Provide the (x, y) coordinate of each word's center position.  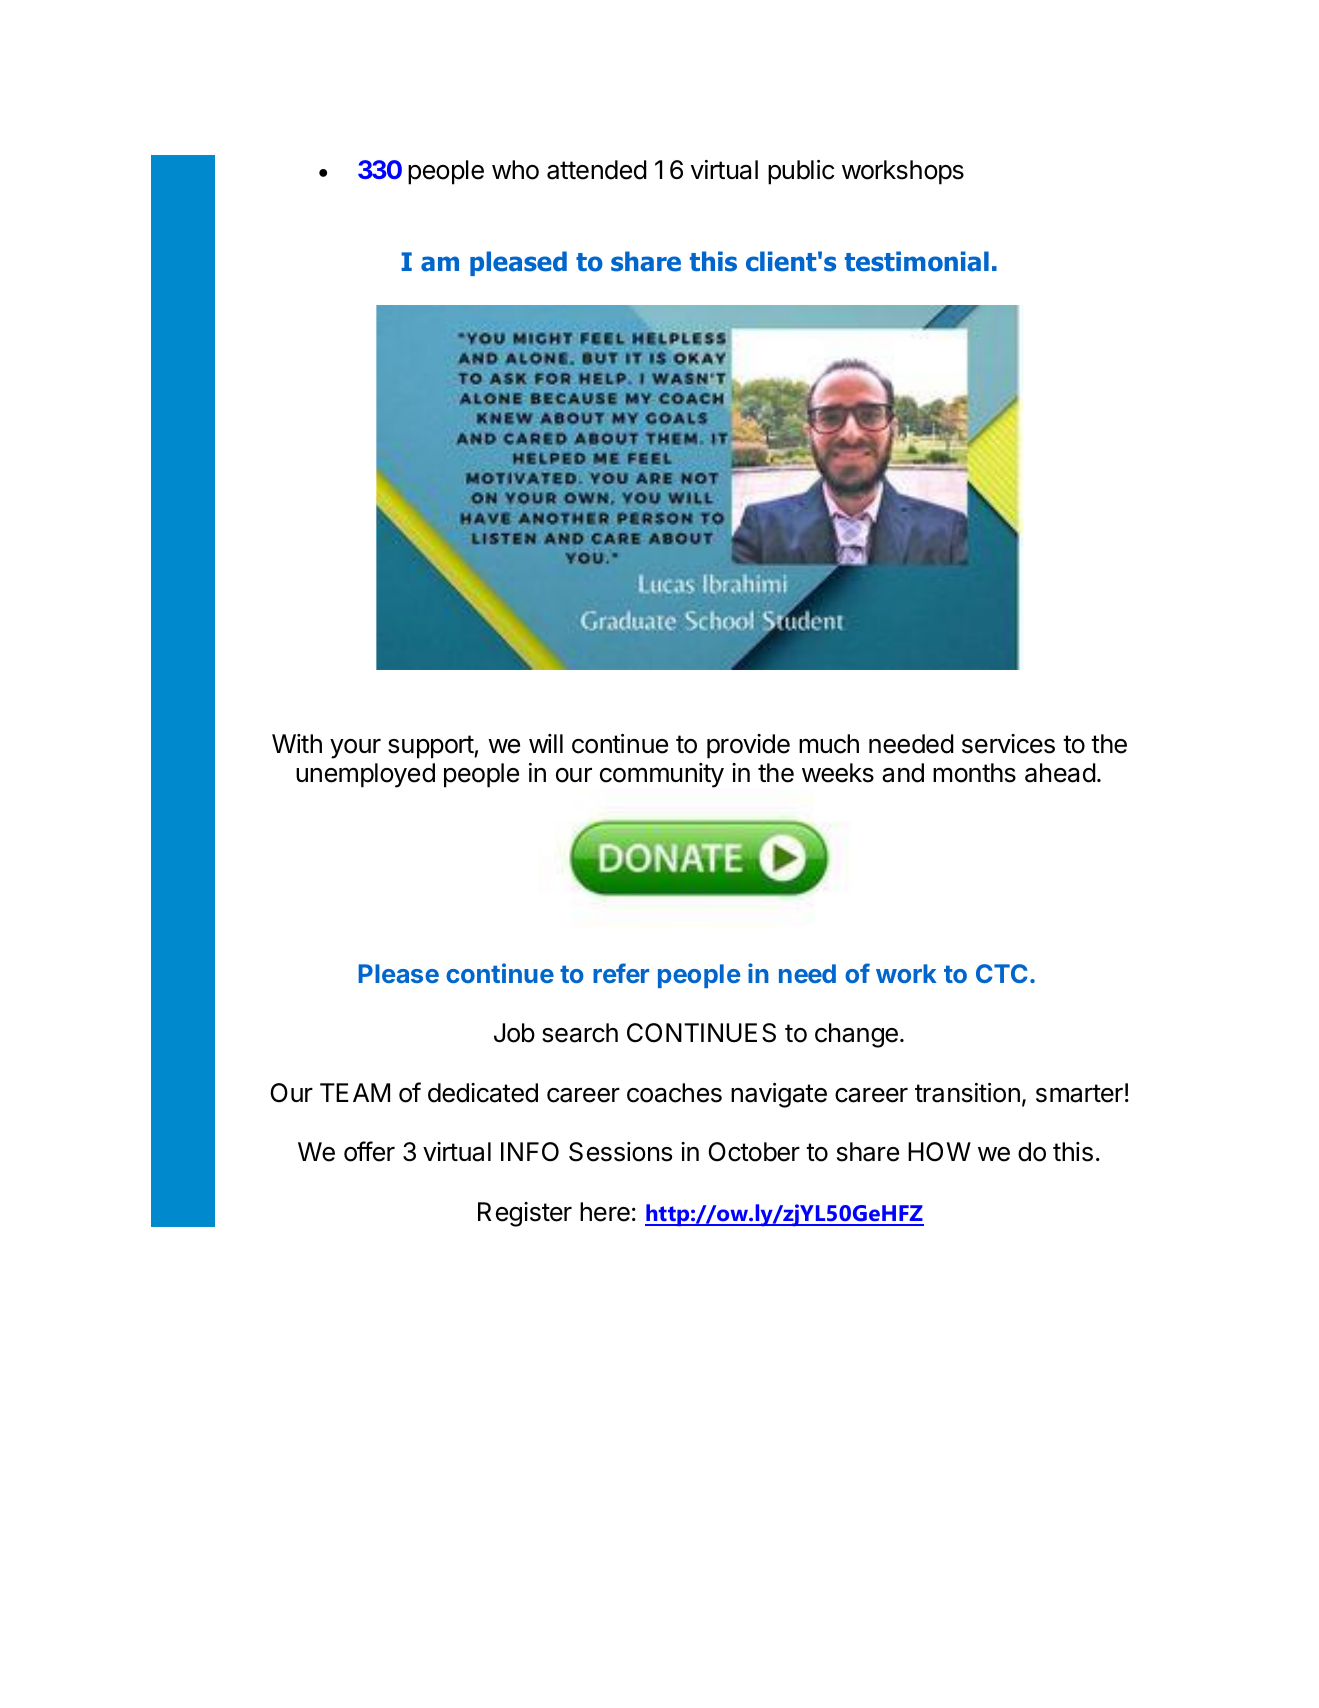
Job (514, 1033)
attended (597, 170)
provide (748, 746)
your (355, 749)
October (754, 1152)
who (515, 170)
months (974, 773)
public (801, 172)
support (431, 747)
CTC (1002, 973)
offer (369, 1151)
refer (621, 973)
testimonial (917, 261)
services (1008, 744)
